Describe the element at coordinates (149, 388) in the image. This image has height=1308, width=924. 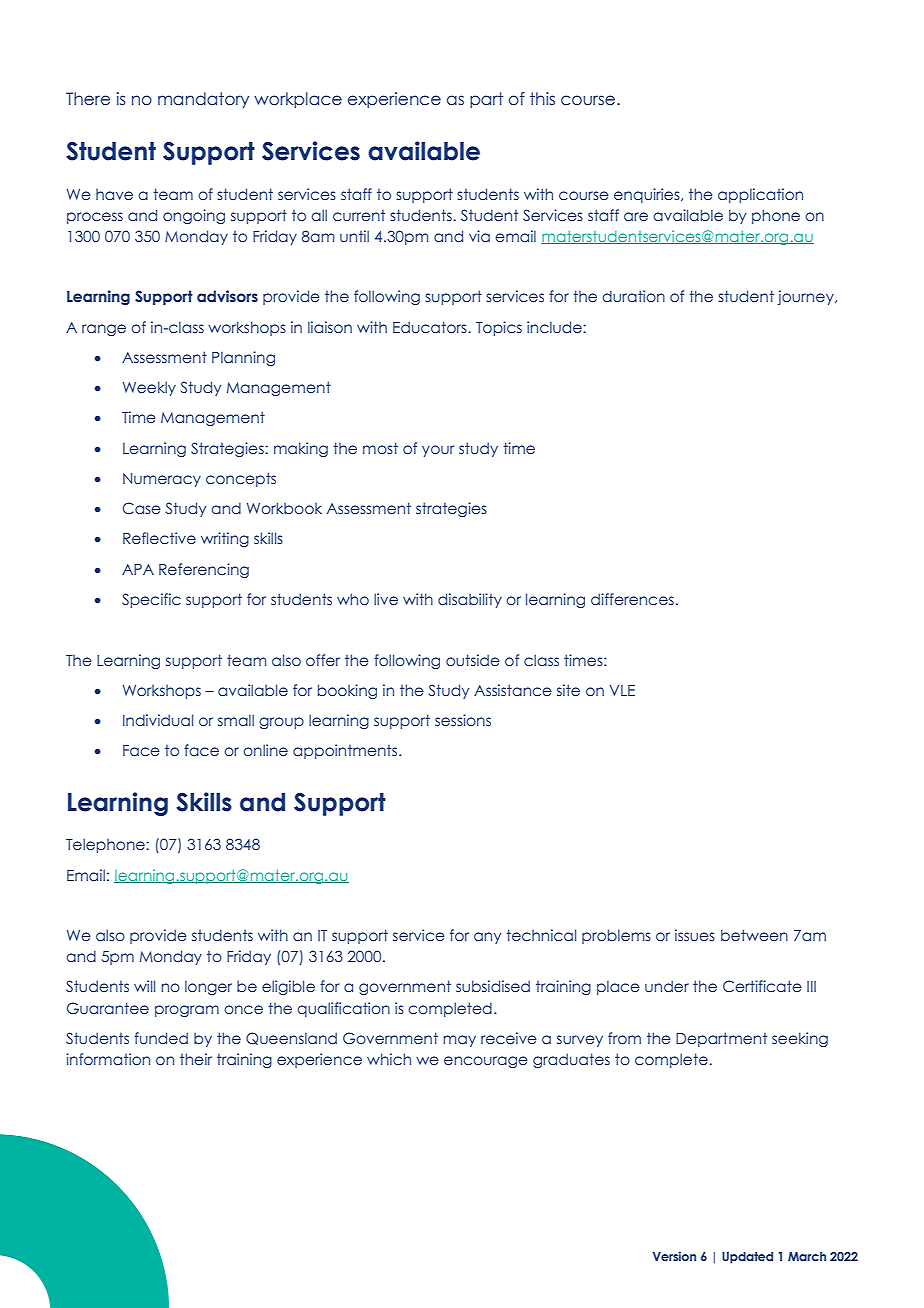
I see `Weekly` at that location.
